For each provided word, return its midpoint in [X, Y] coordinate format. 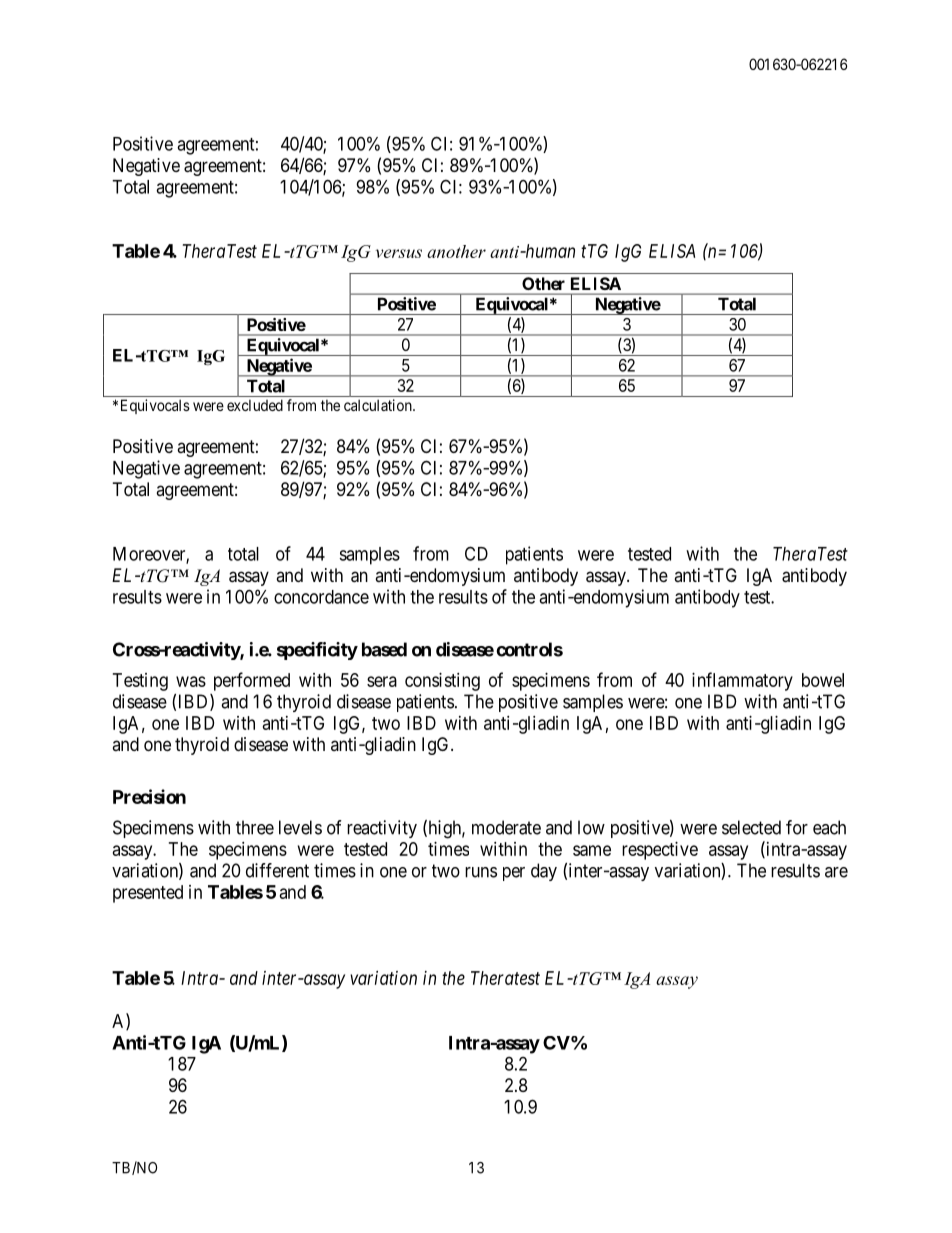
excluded [255, 405]
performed [252, 681]
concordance [321, 597]
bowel [823, 680]
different [277, 870]
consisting [442, 682]
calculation [379, 405]
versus [399, 253]
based [384, 649]
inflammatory [742, 681]
